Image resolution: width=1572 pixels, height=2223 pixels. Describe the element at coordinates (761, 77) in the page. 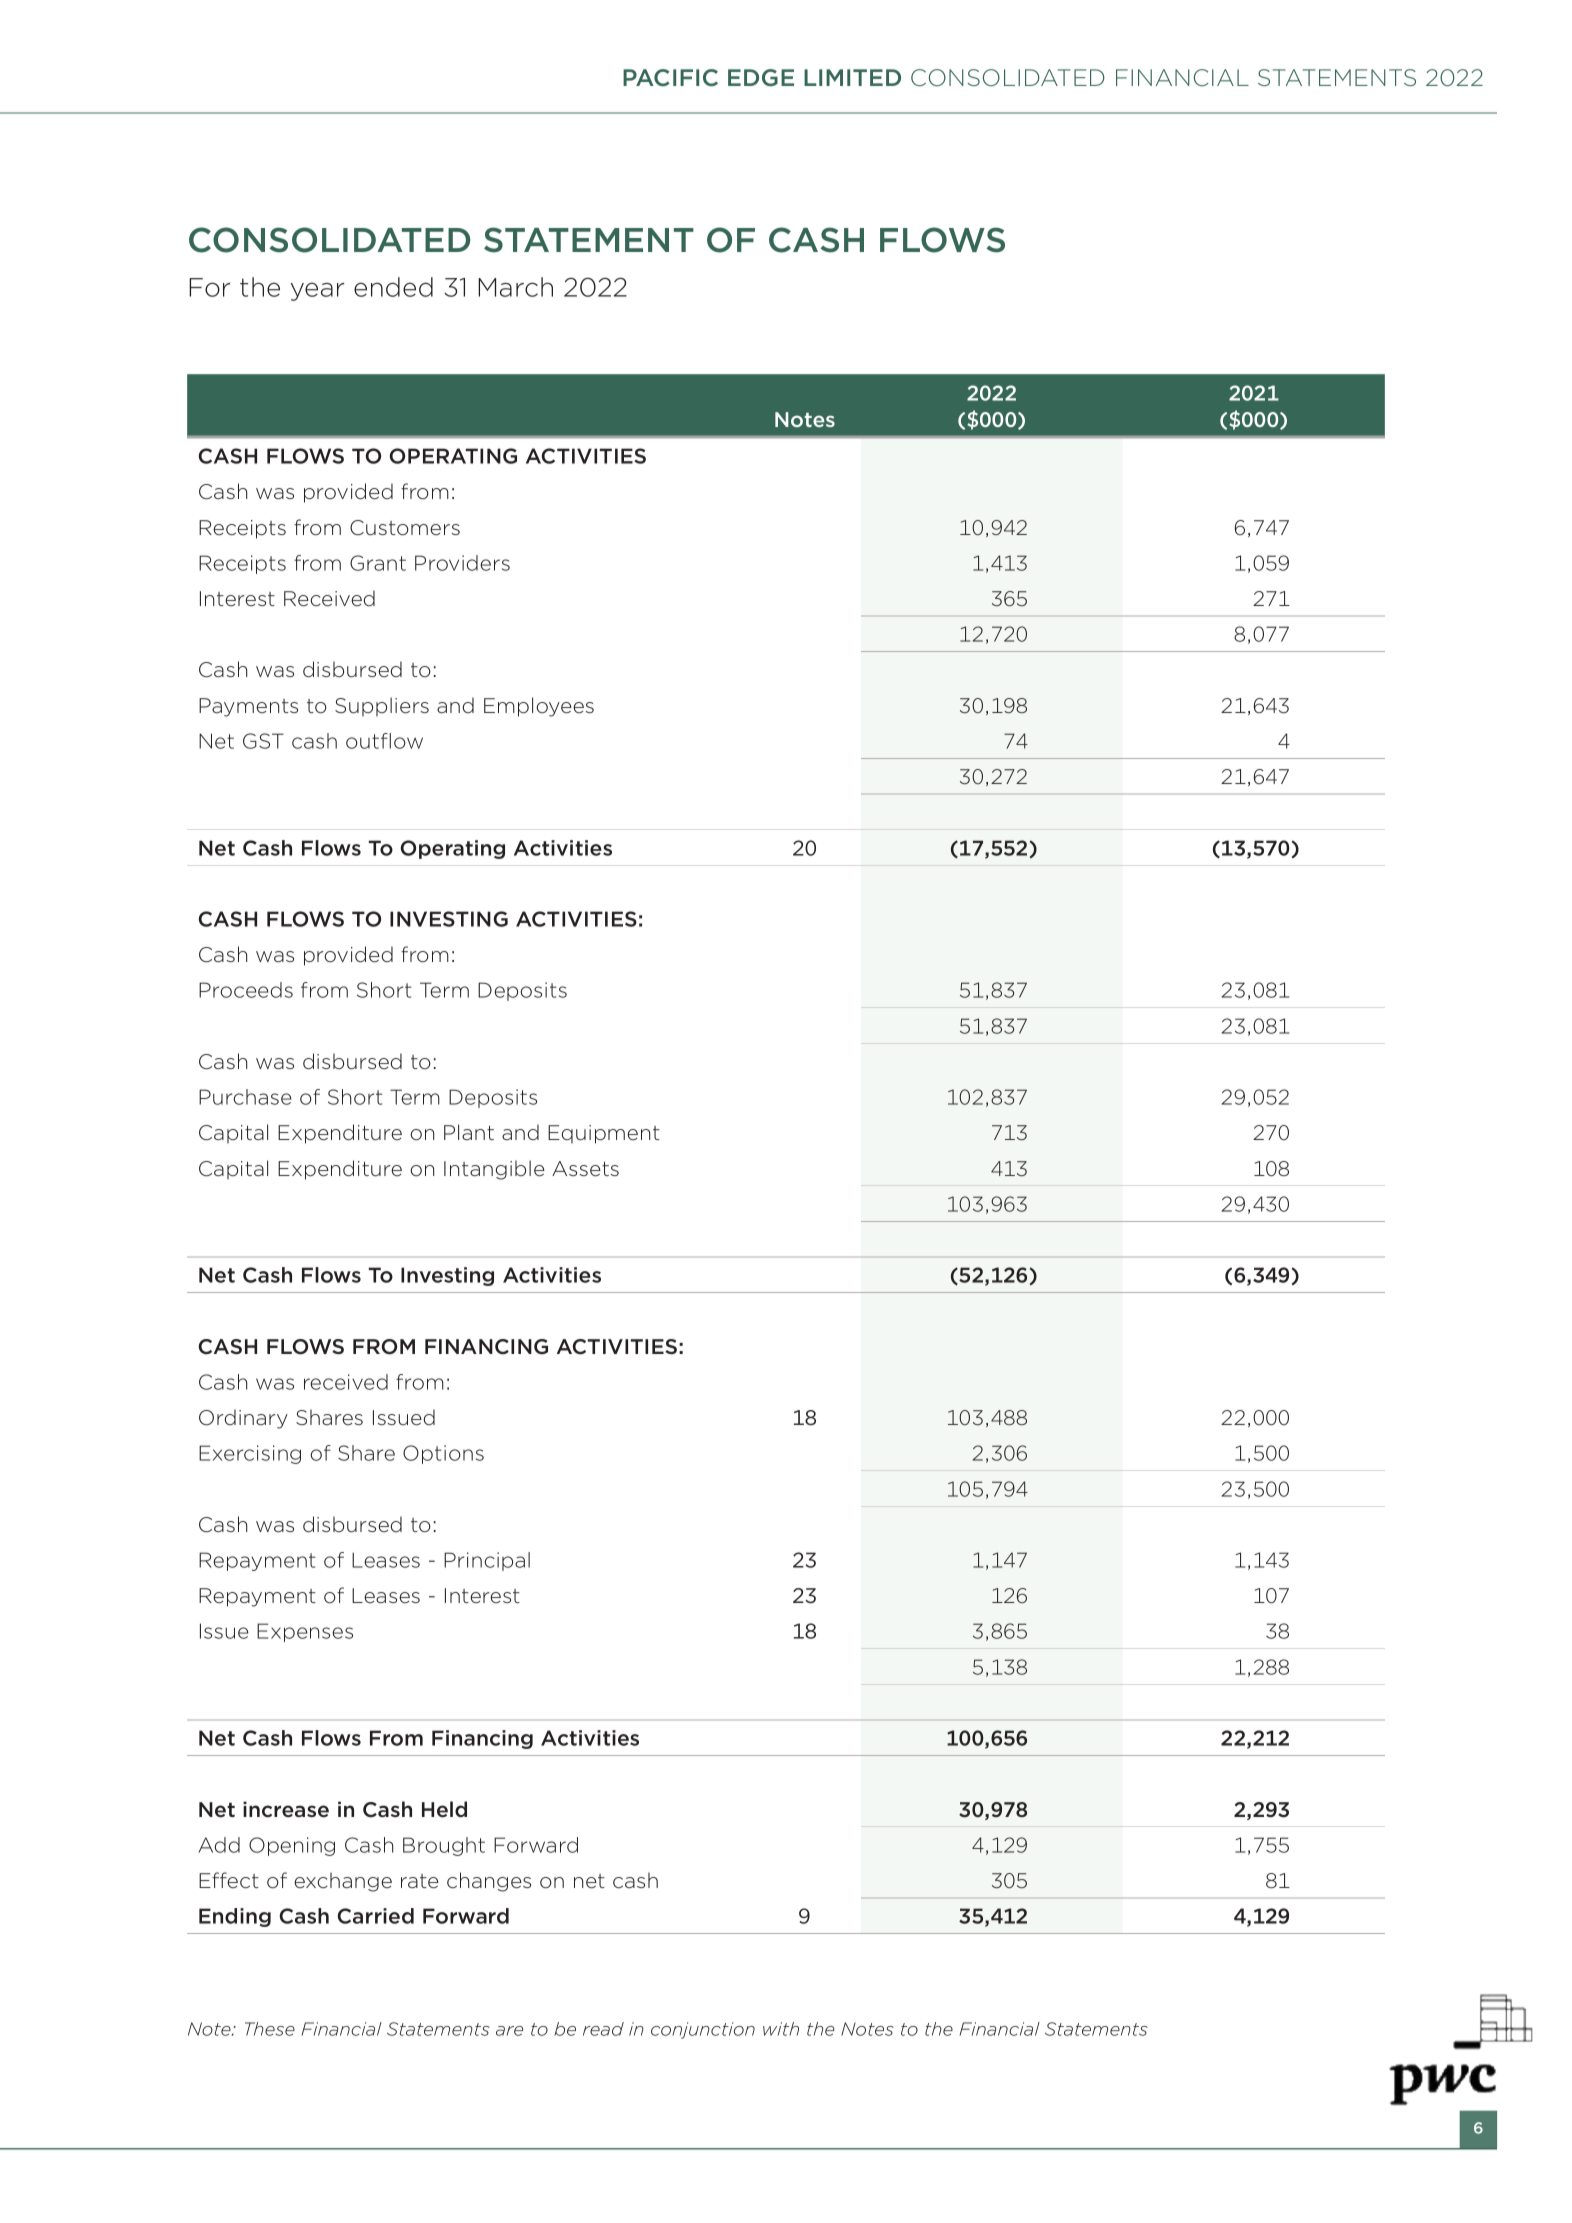

I see `EDGE` at that location.
